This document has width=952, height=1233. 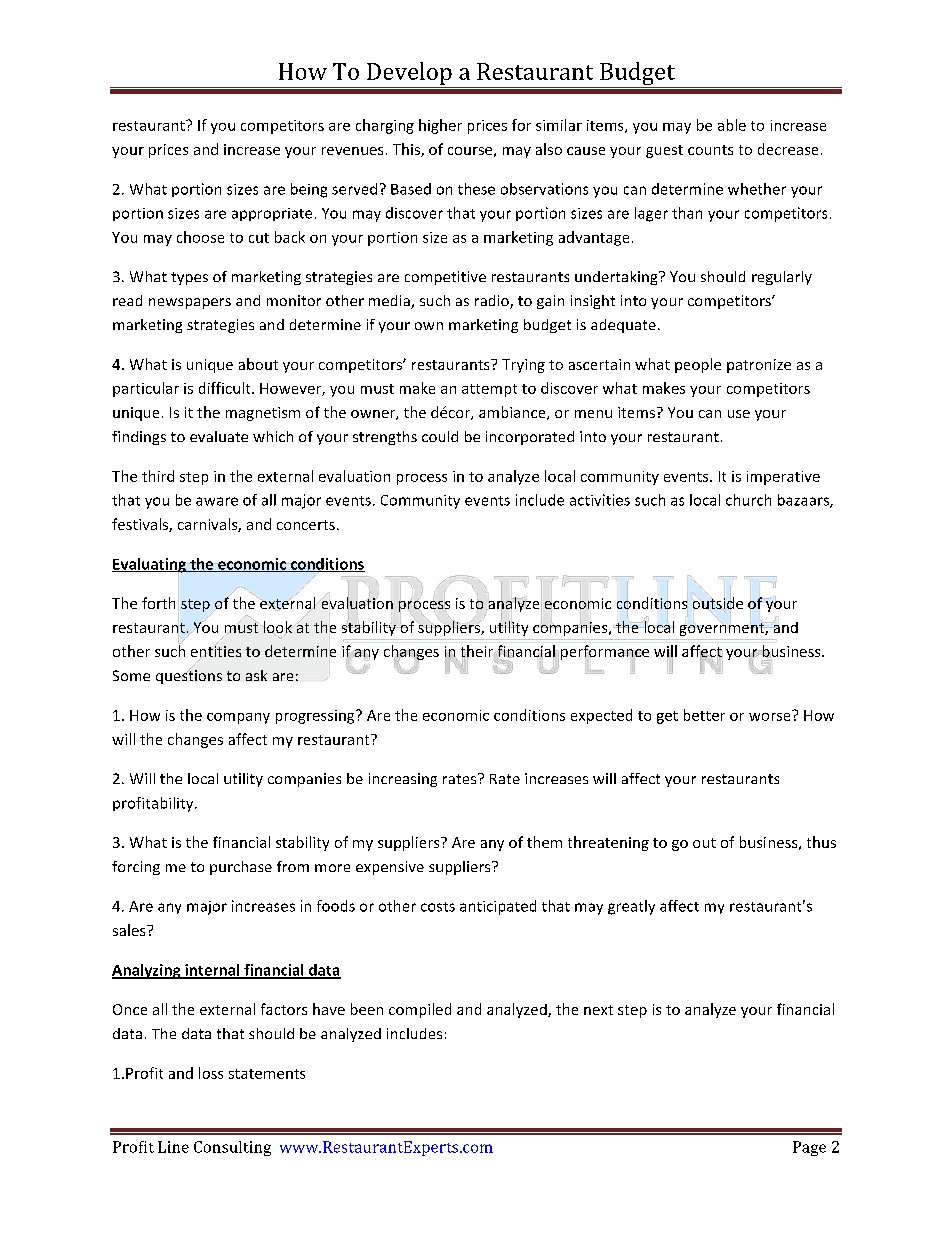 What do you see at coordinates (226, 388) in the document?
I see `difficult` at bounding box center [226, 388].
